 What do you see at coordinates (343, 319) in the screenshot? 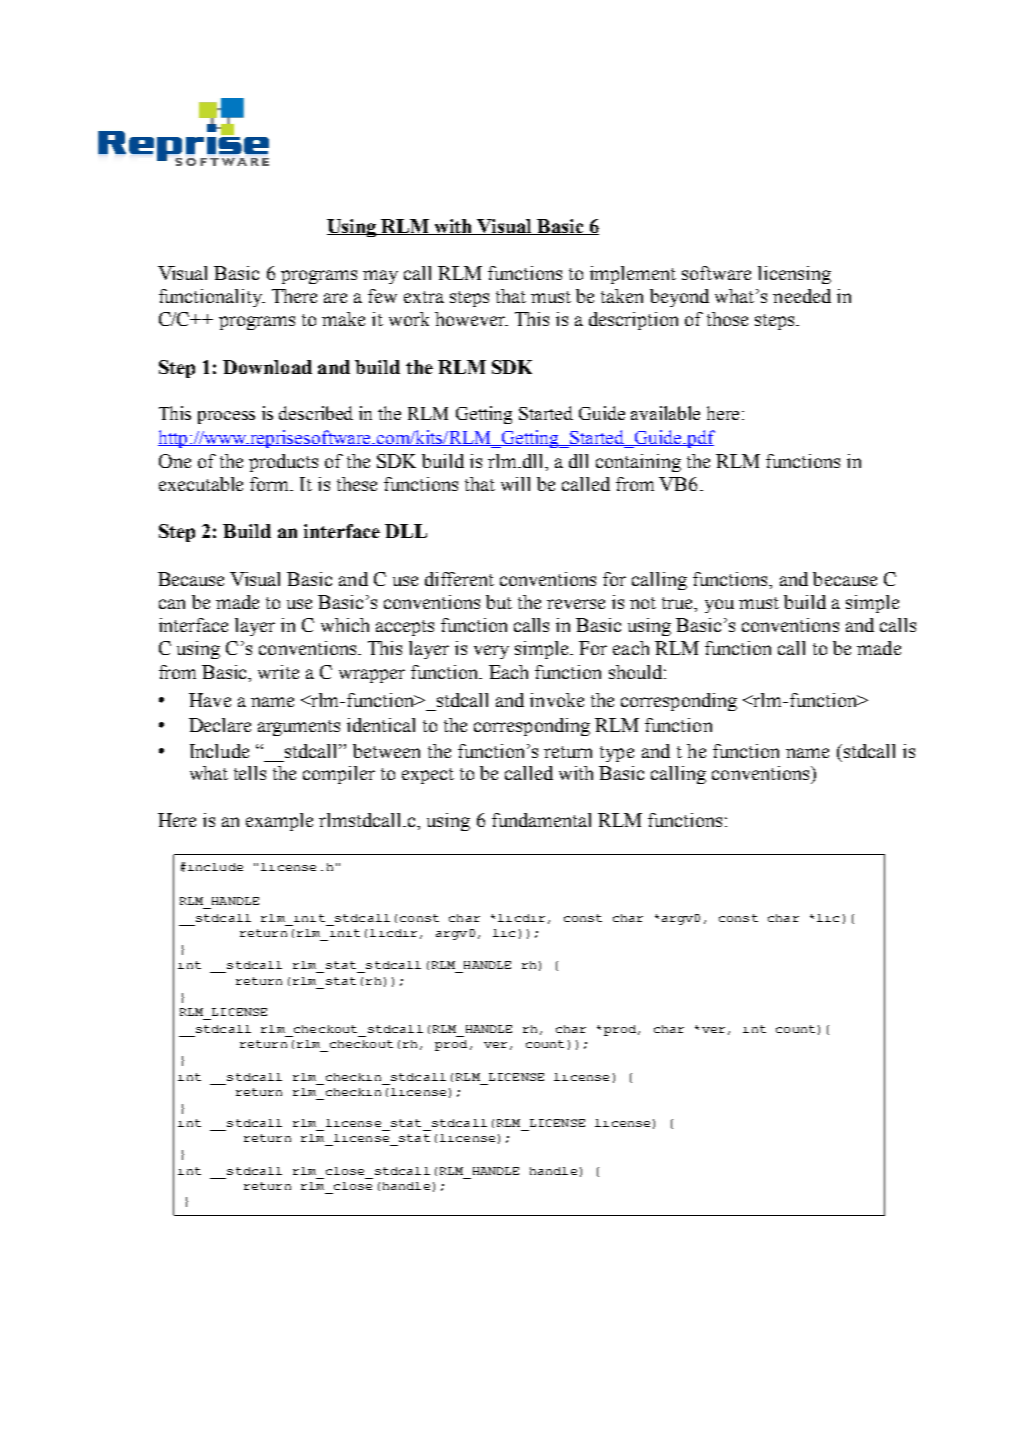
I see `make` at bounding box center [343, 319].
